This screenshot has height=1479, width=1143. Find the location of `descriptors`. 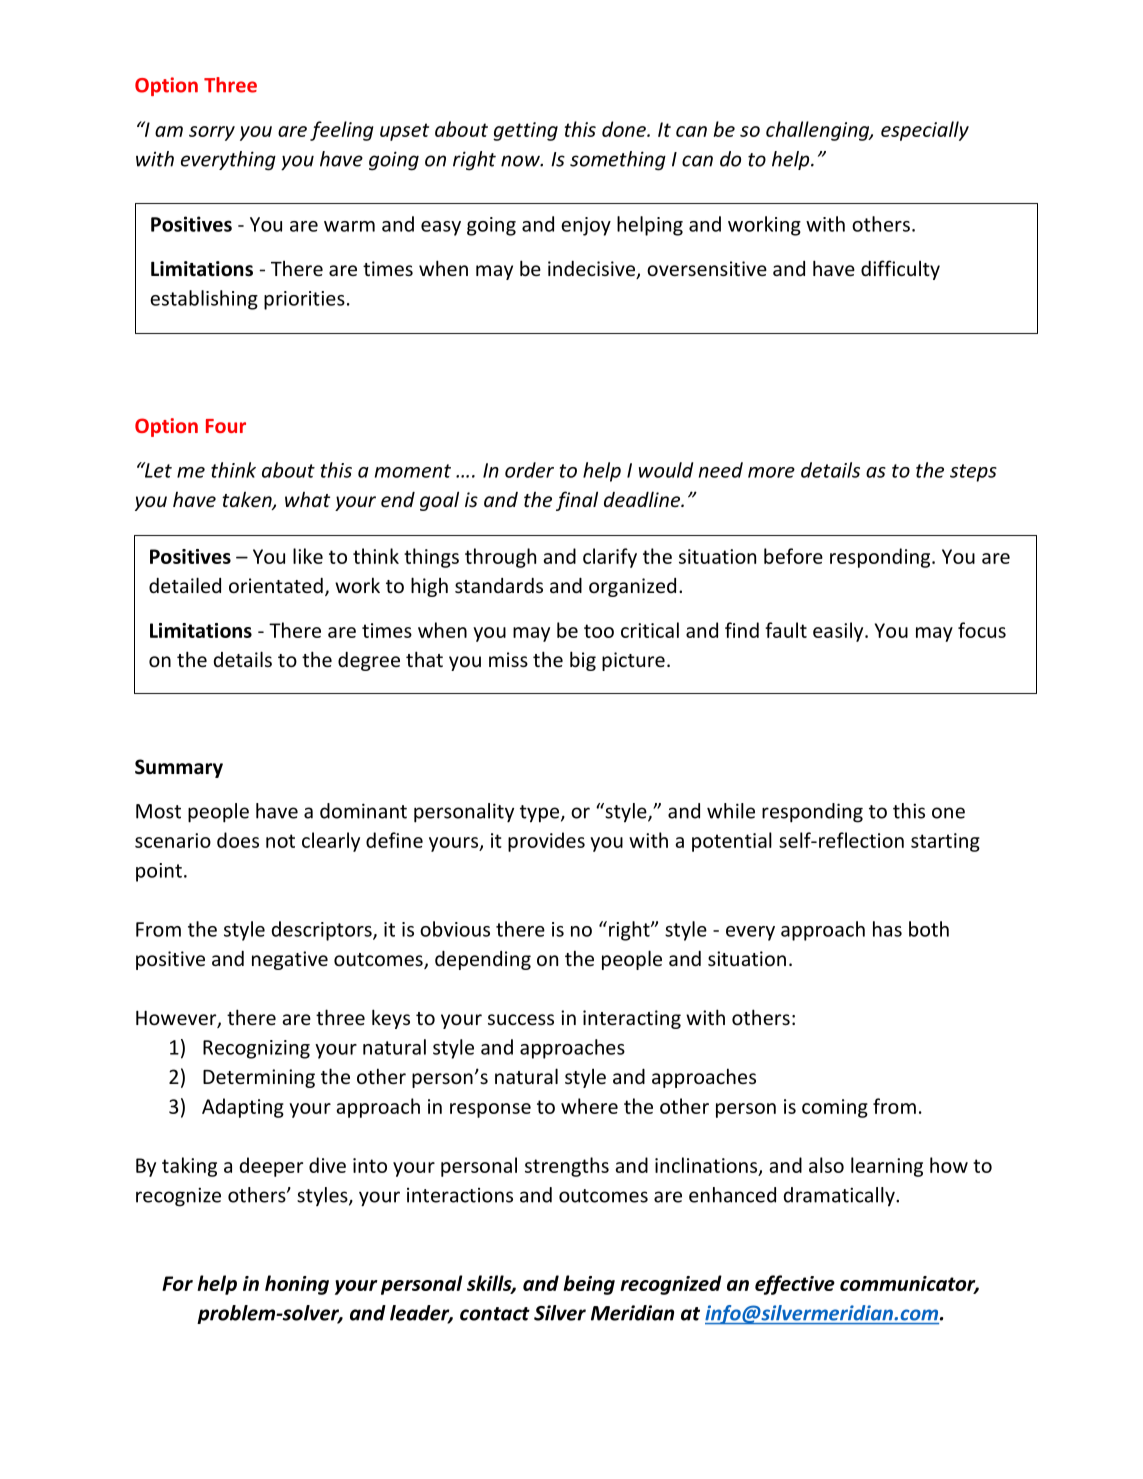

descriptors is located at coordinates (323, 931).
